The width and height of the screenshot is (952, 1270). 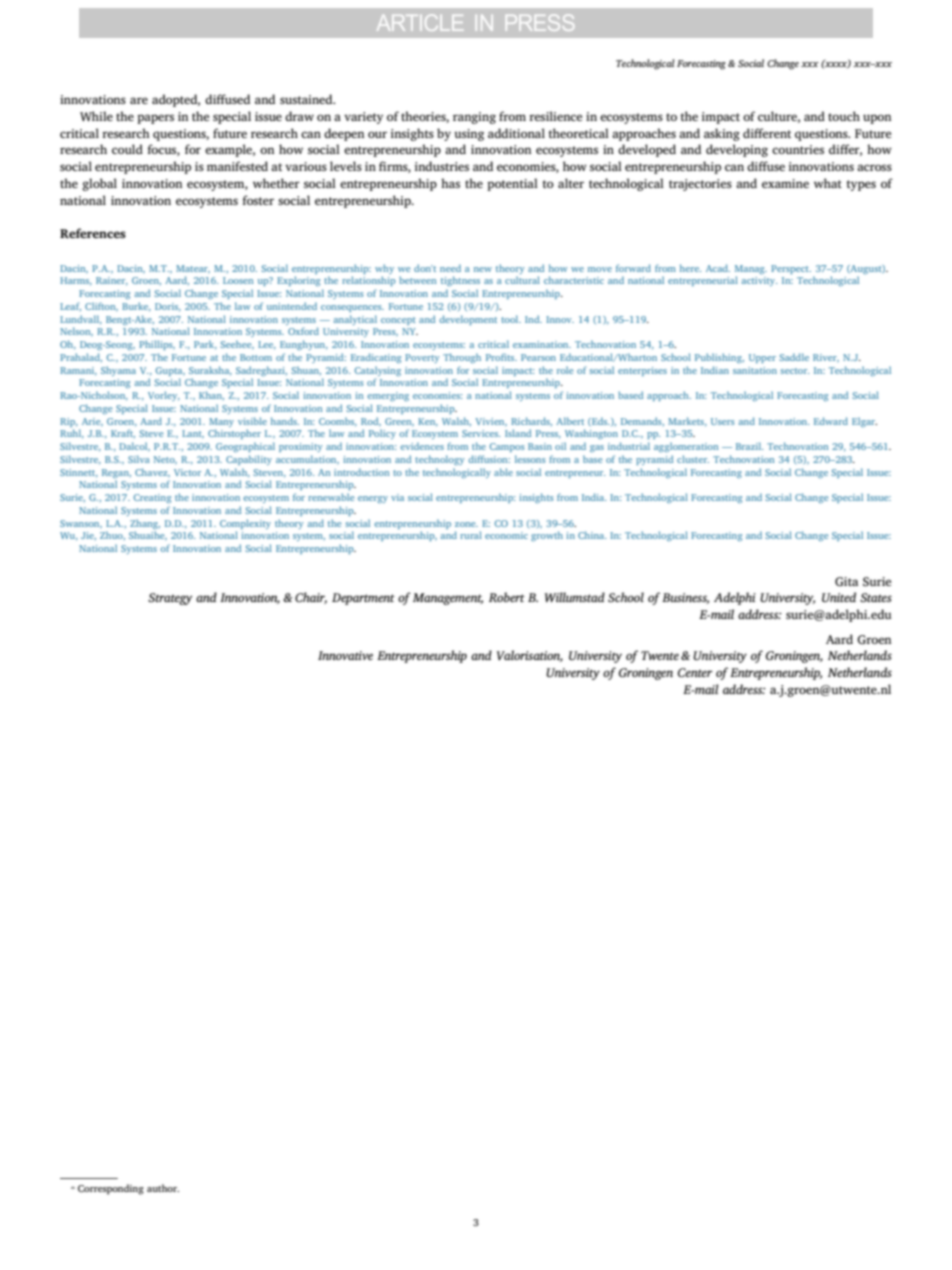 I want to click on using, so click(x=469, y=135).
